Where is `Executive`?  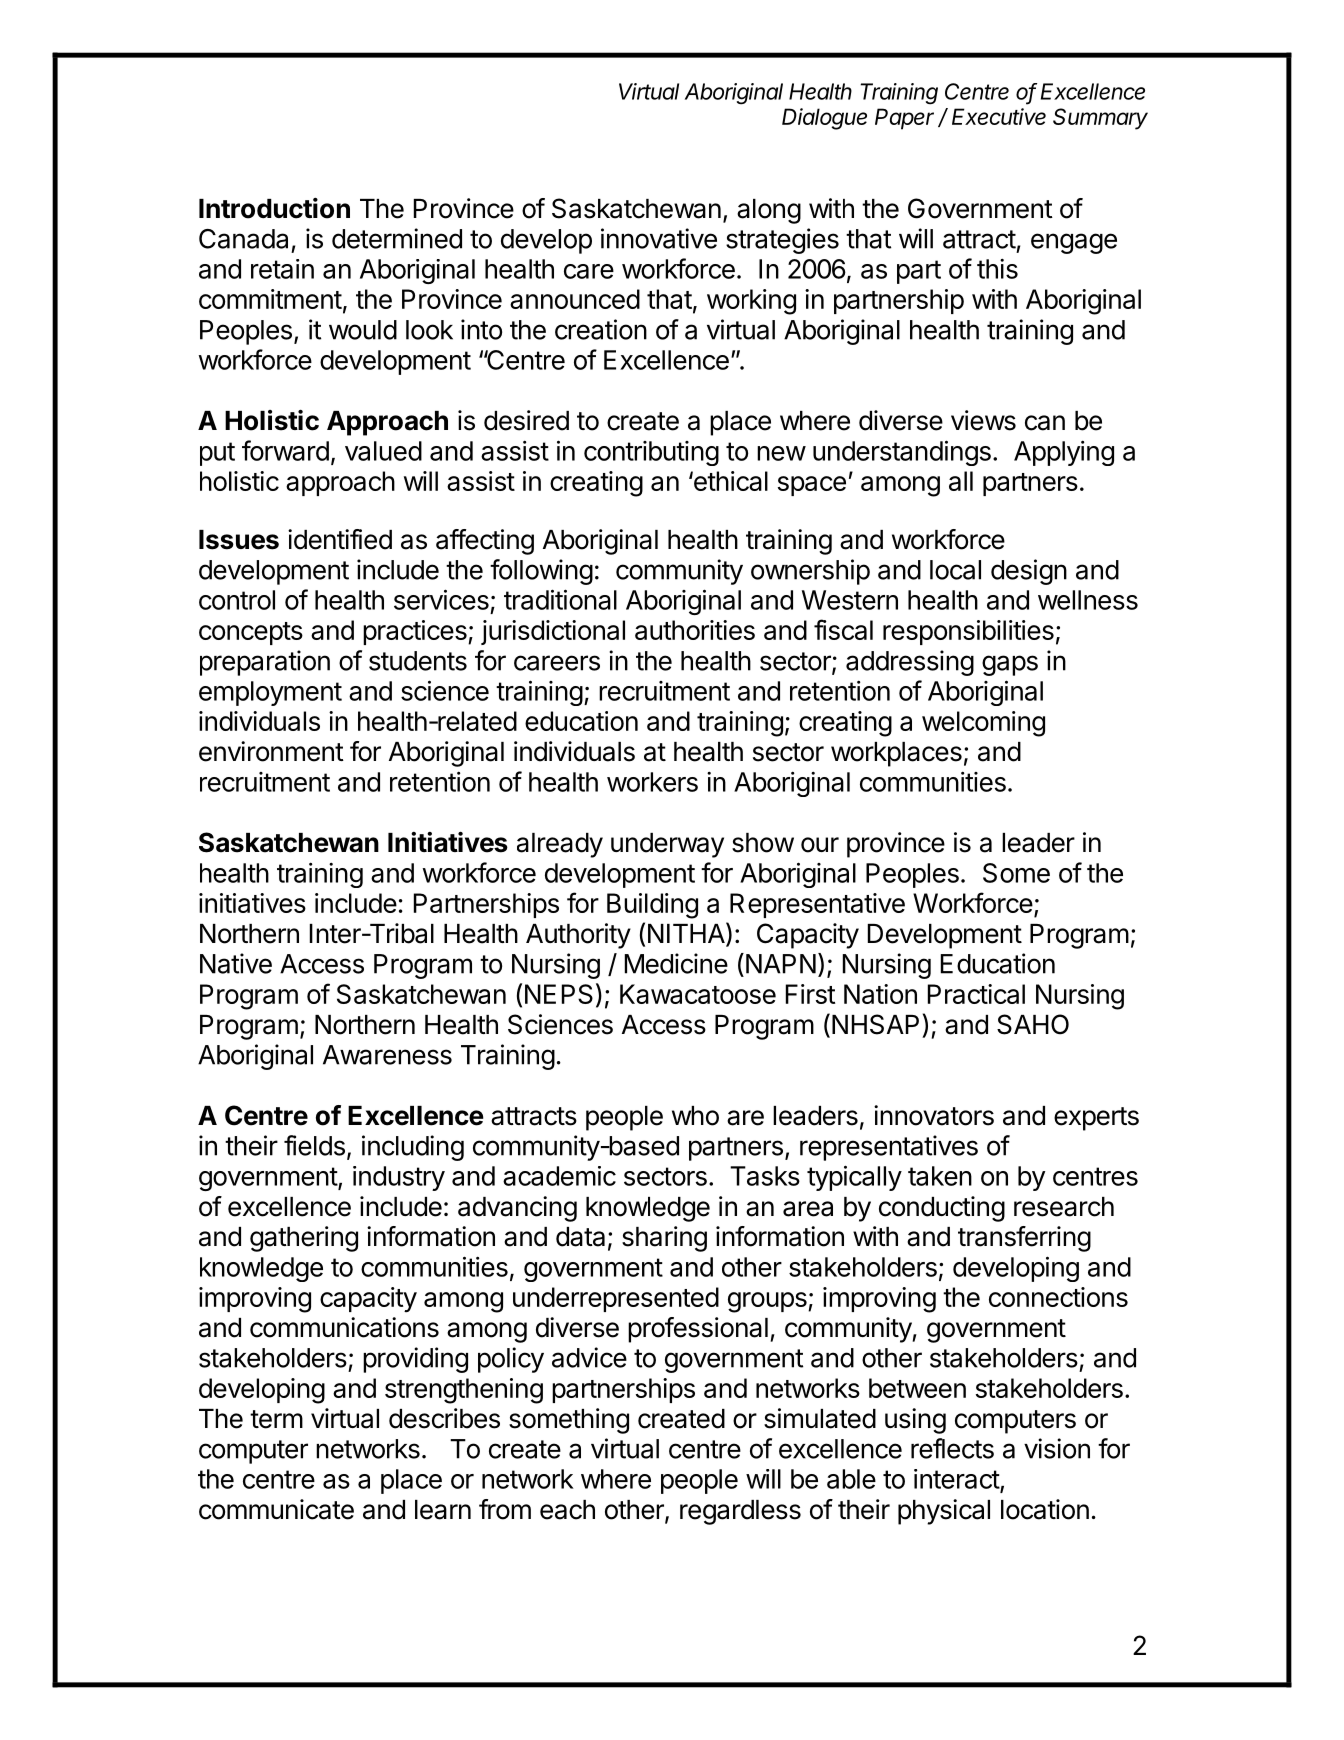
Executive is located at coordinates (999, 116).
